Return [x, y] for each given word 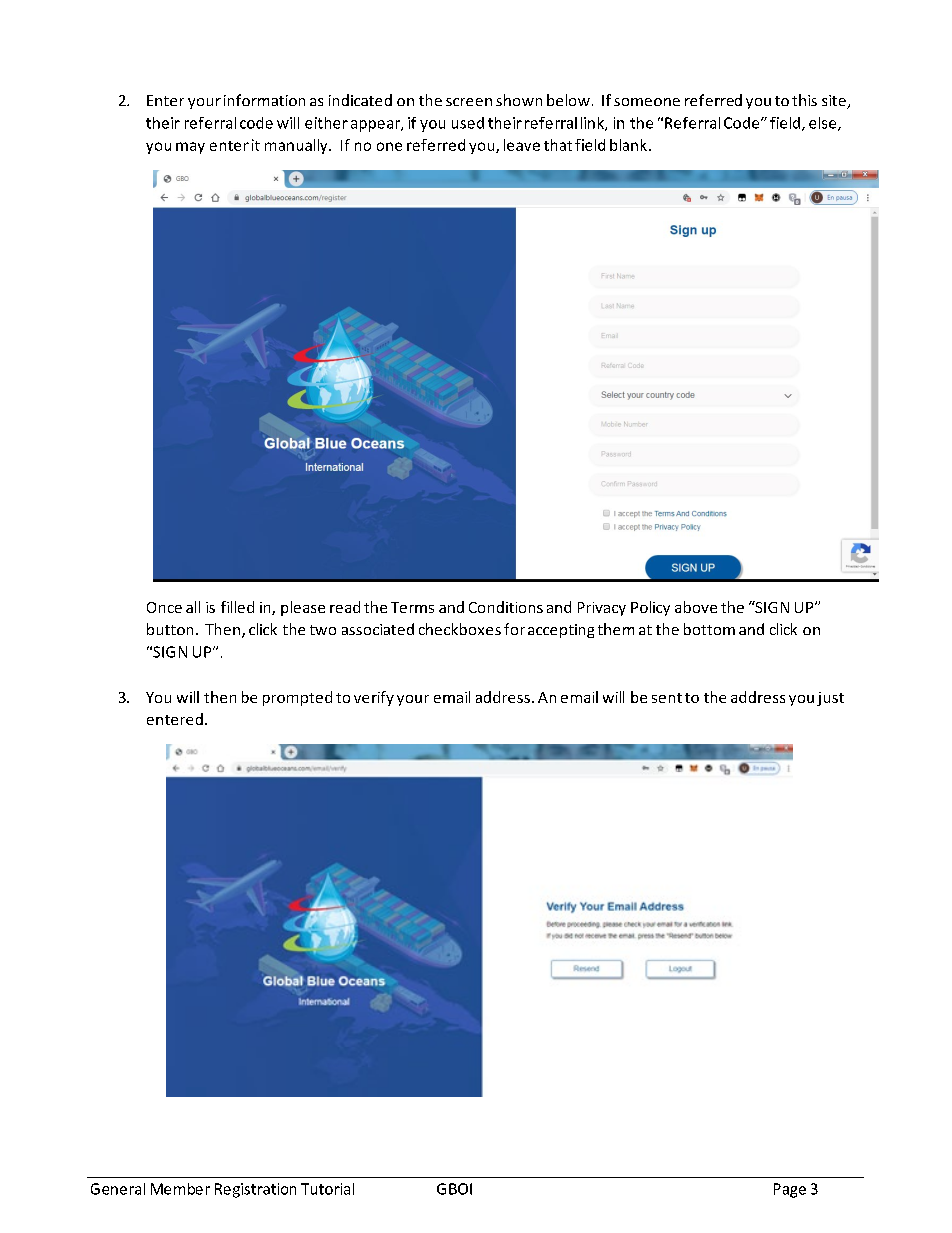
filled [237, 607]
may [190, 148]
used [468, 123]
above [696, 607]
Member [180, 1189]
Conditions [506, 607]
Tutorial [327, 1189]
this [804, 100]
